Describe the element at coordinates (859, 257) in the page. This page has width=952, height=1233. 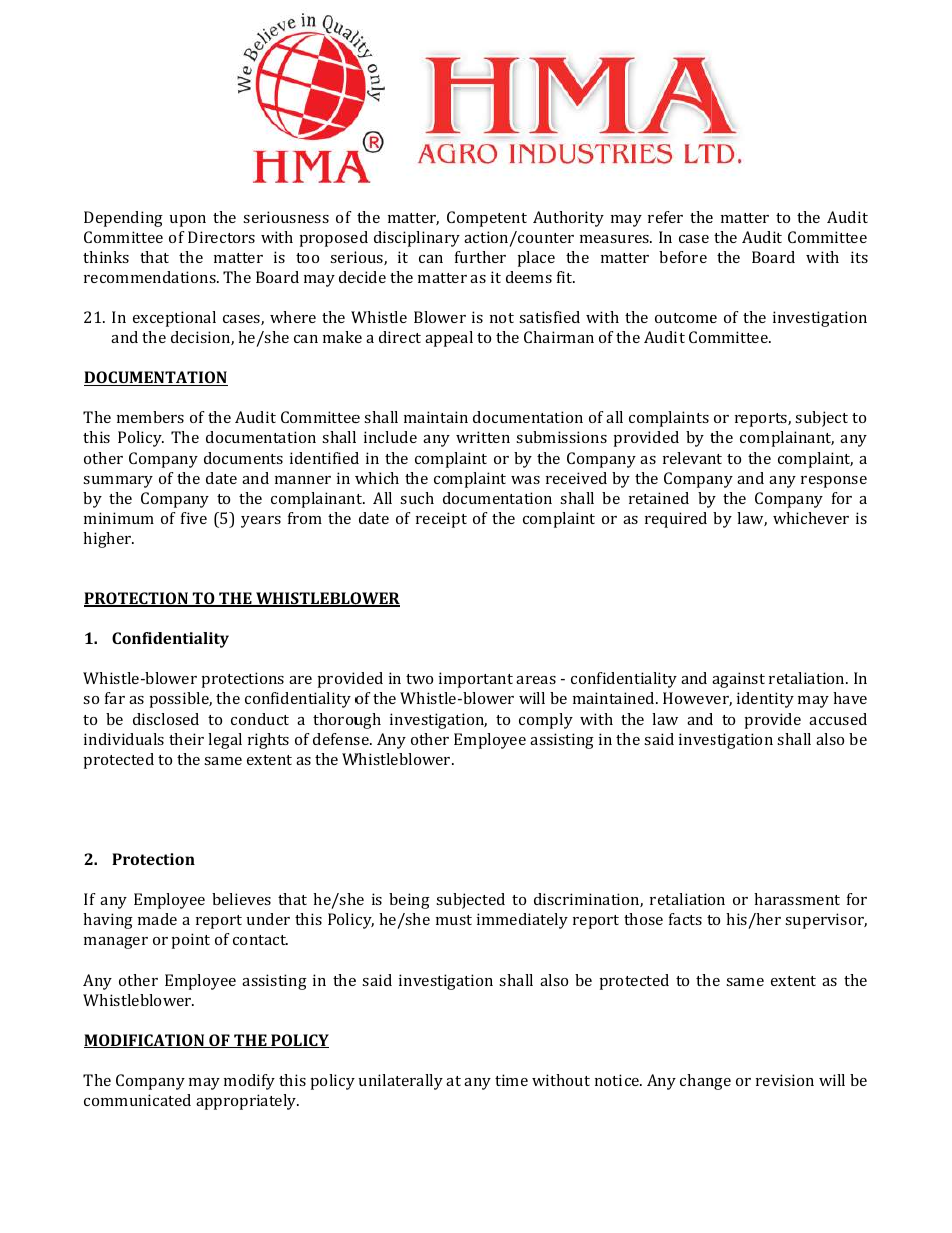
I see `its` at that location.
